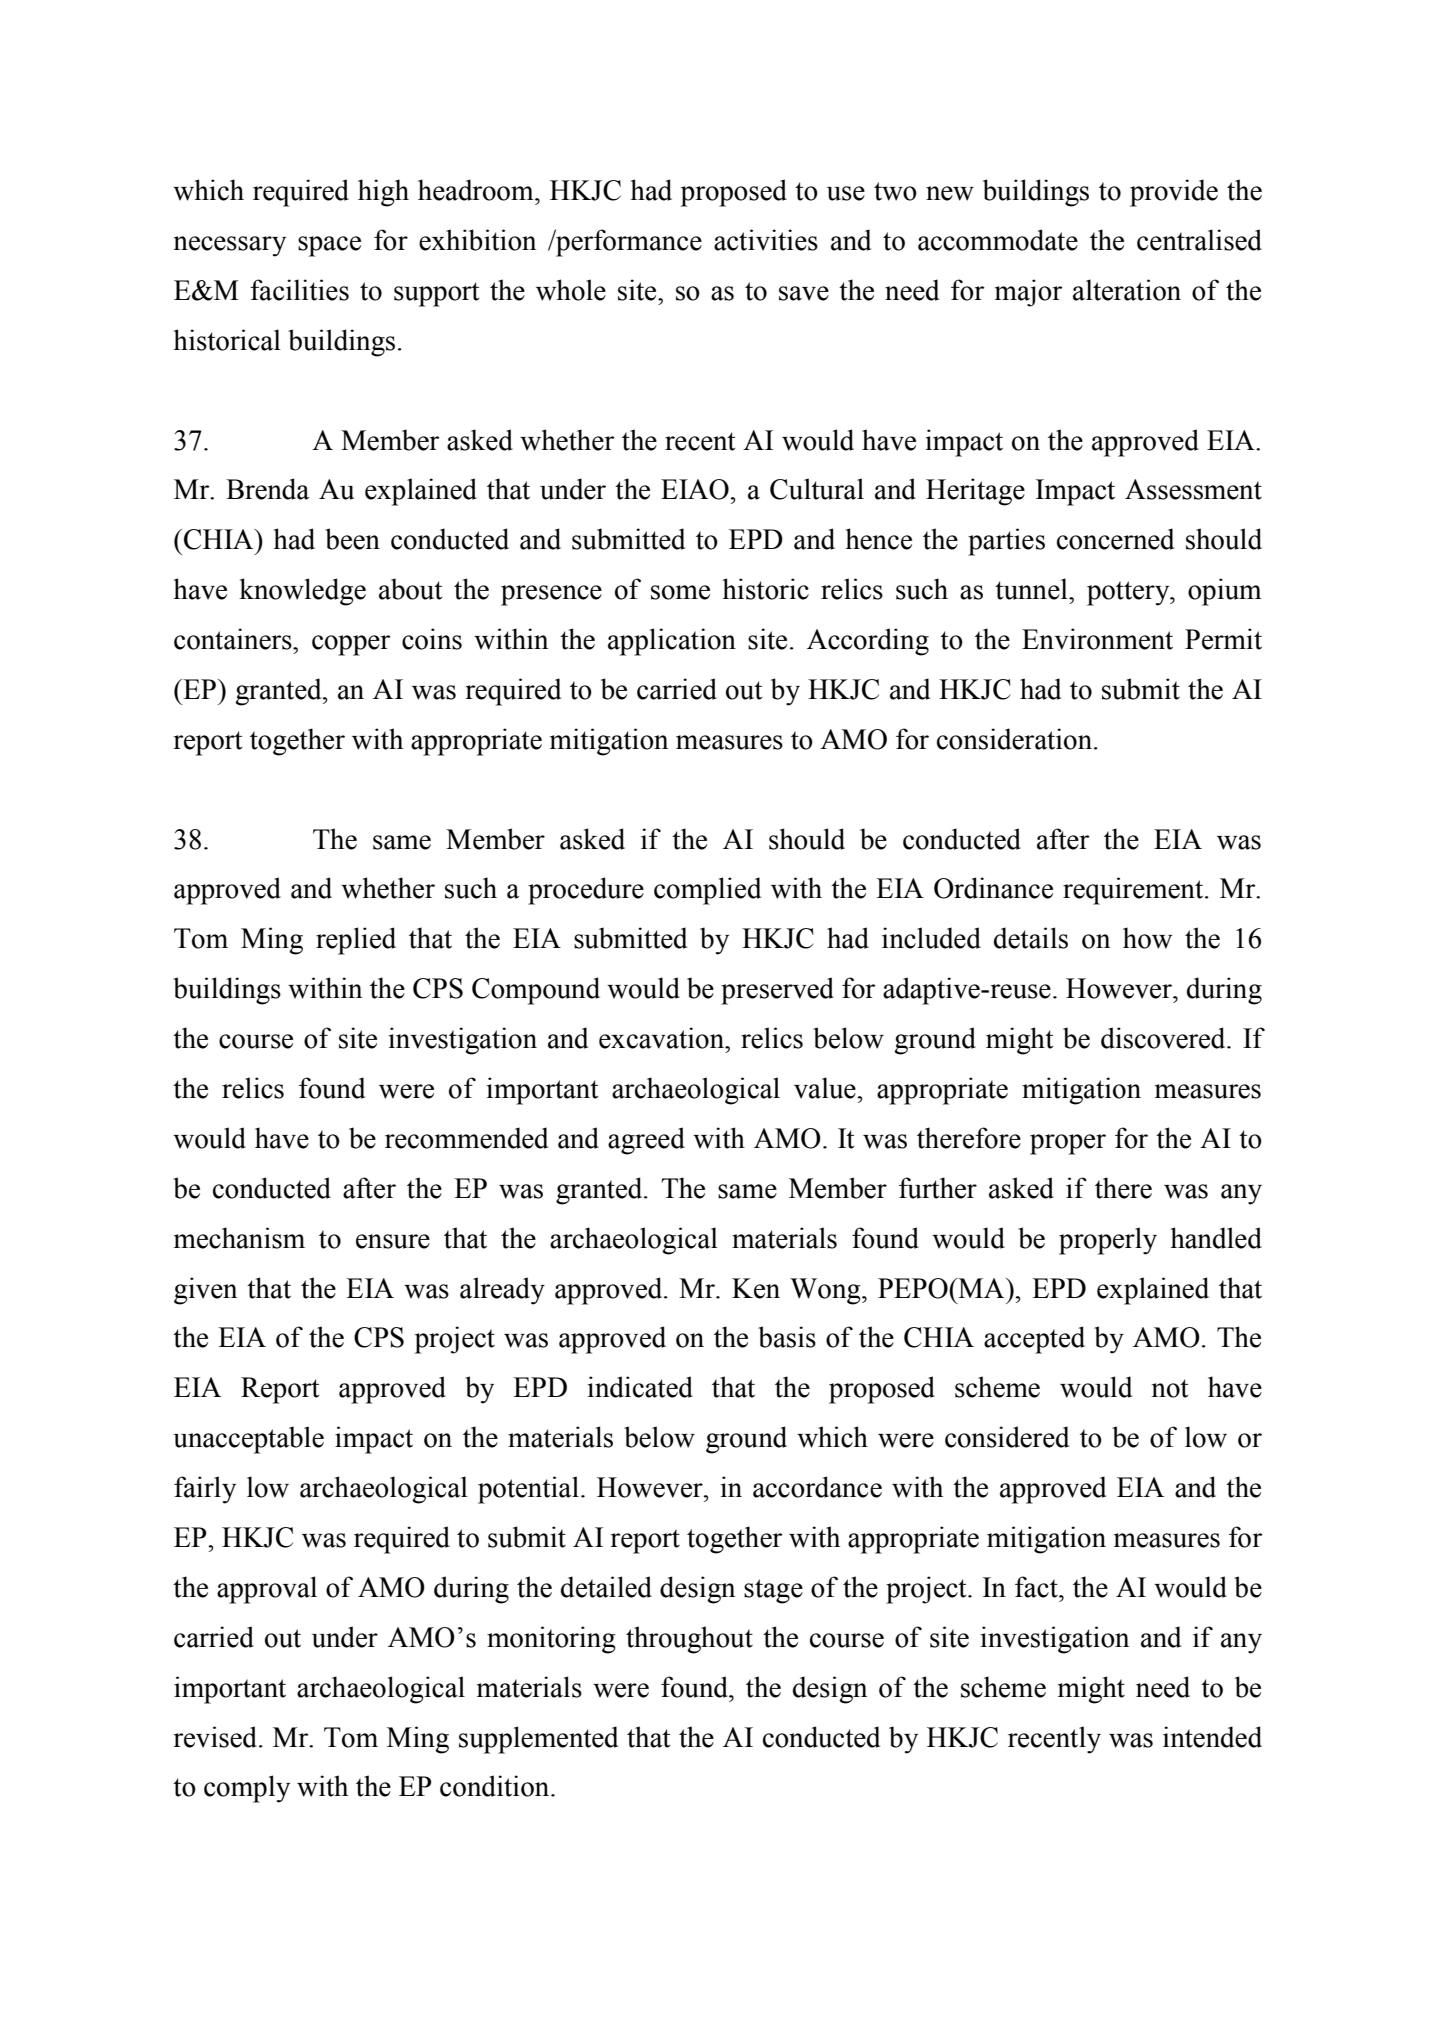  Describe the element at coordinates (766, 240) in the screenshot. I see `activities` at that location.
